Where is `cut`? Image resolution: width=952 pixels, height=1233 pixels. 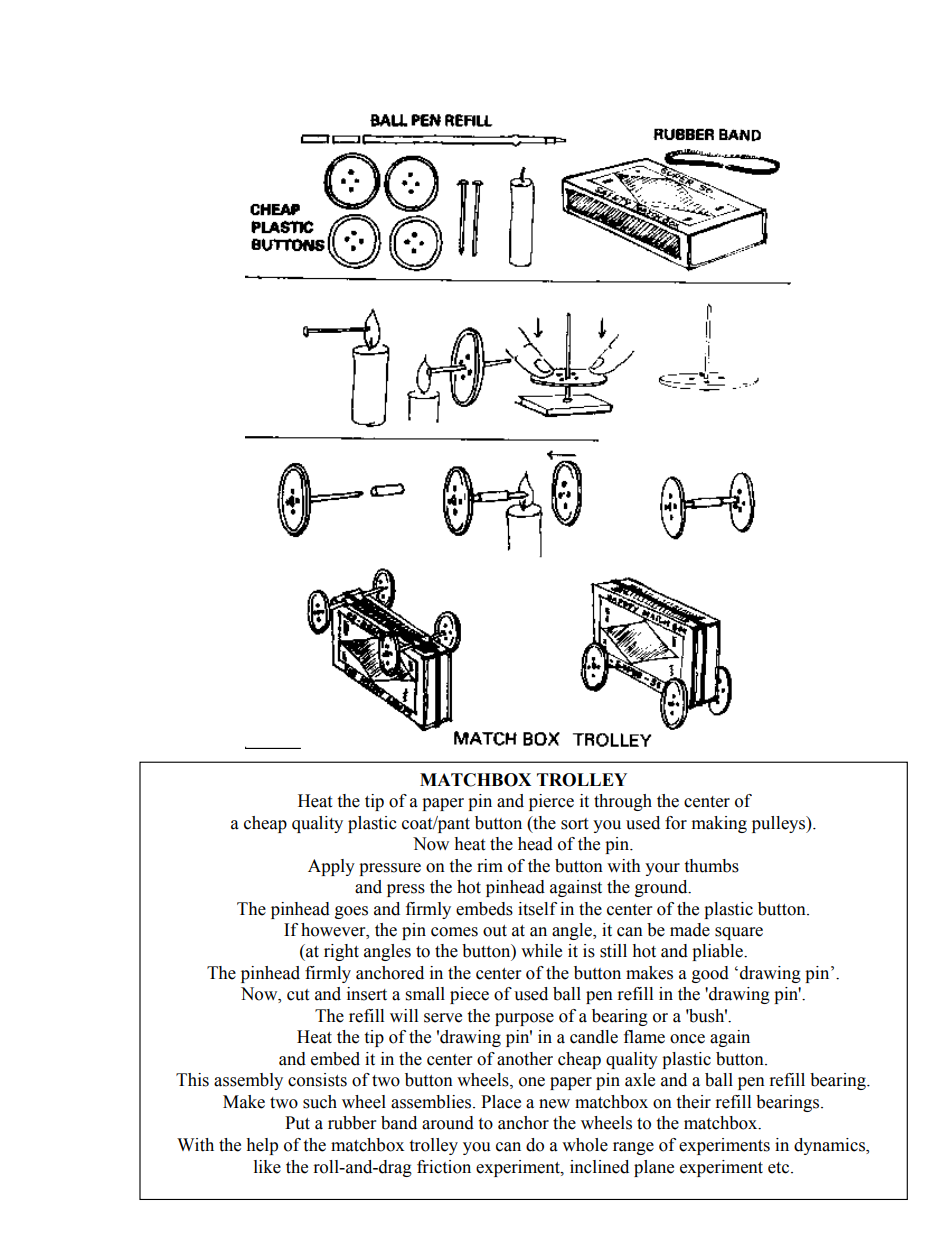
cut is located at coordinates (298, 995).
